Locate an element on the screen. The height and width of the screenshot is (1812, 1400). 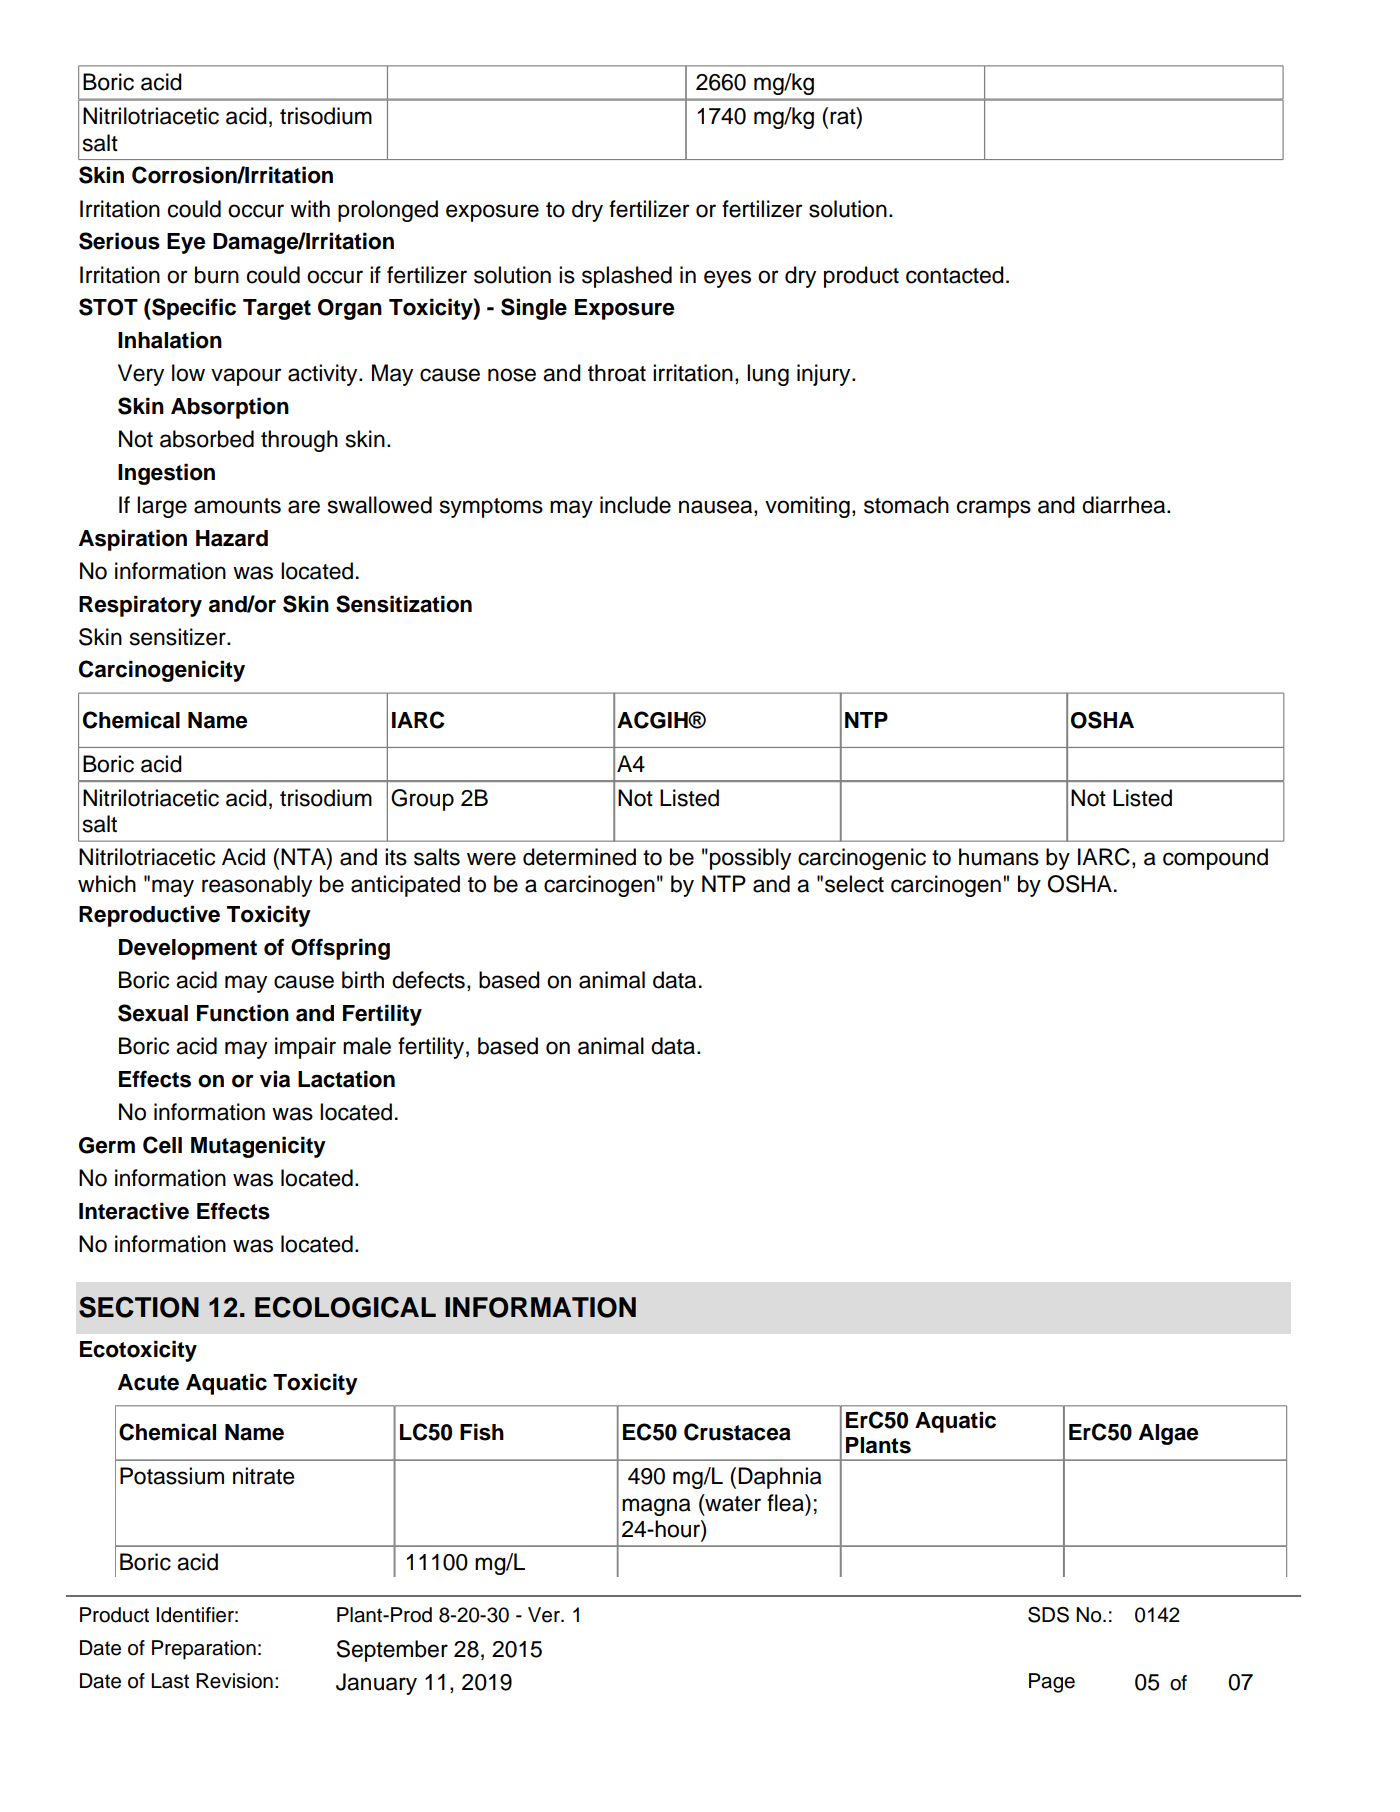
Development is located at coordinates (188, 949).
